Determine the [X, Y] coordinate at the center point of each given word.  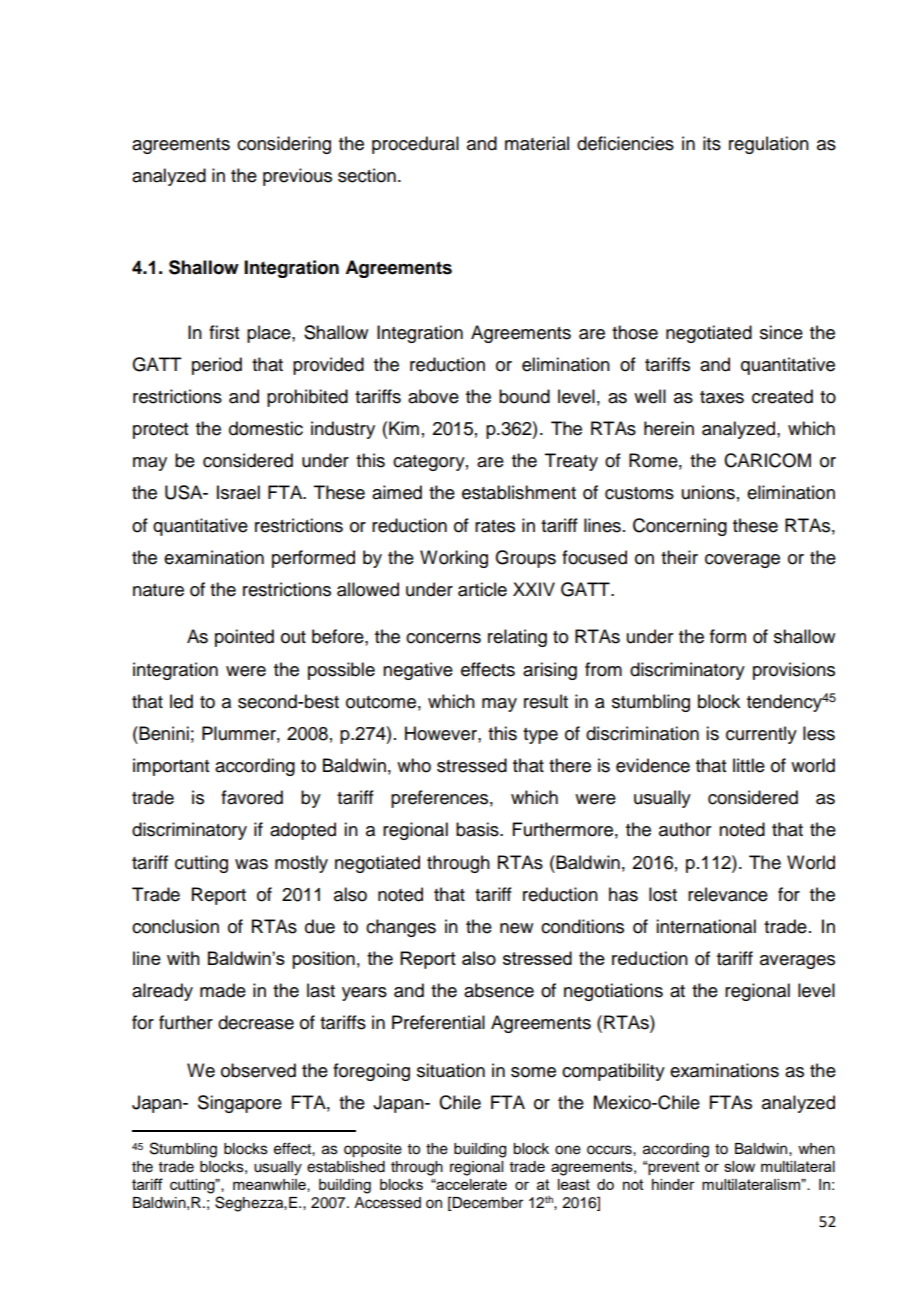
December [487, 1204]
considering [284, 145]
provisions [794, 671]
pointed [244, 638]
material [537, 143]
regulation [769, 145]
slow [739, 1166]
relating [517, 638]
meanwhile [270, 1185]
